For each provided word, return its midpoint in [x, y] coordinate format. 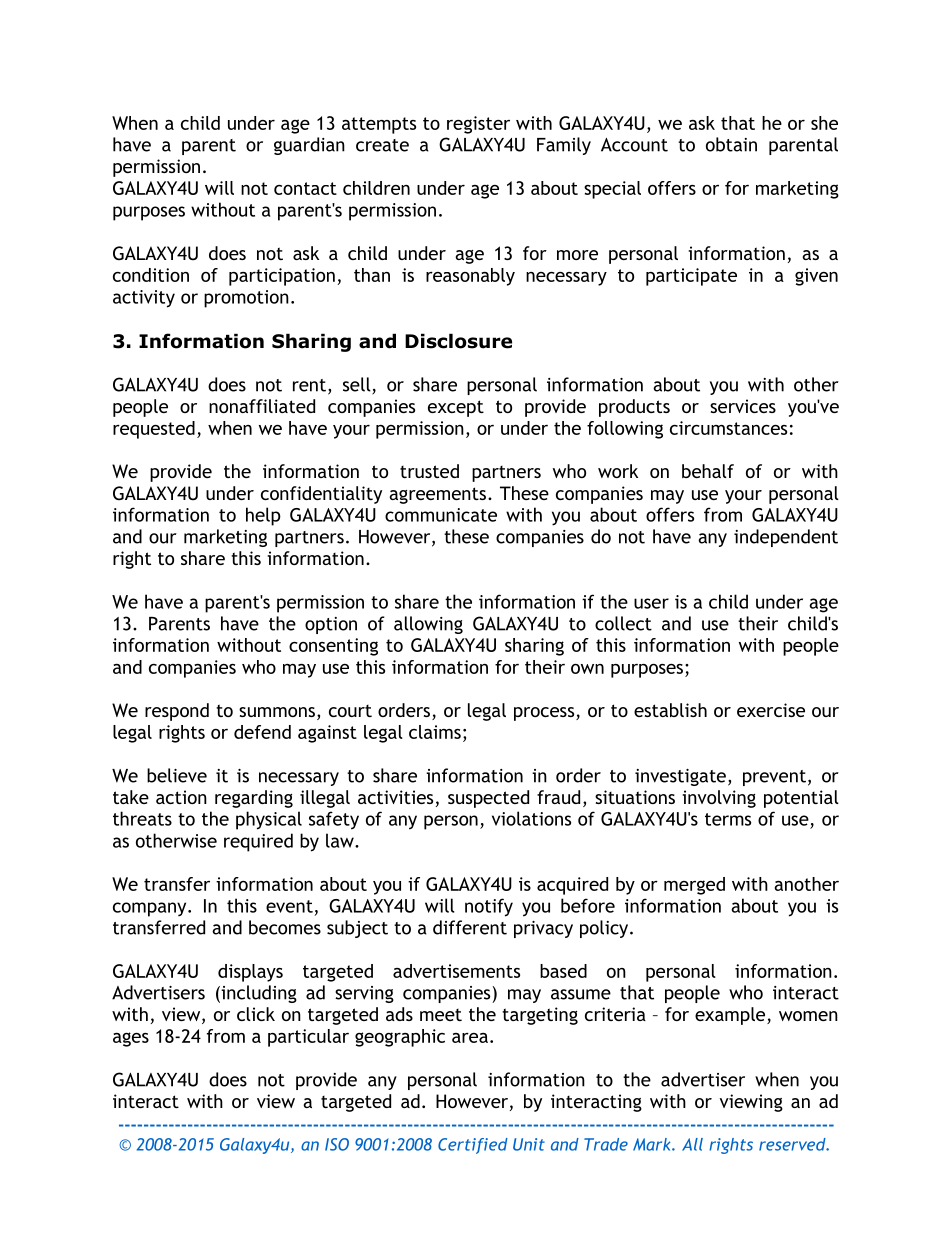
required [258, 842]
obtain [731, 144]
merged [694, 886]
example [731, 1016]
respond [177, 712]
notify [489, 907]
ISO [337, 1144]
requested [154, 430]
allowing [428, 625]
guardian [309, 146]
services [743, 406]
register [478, 125]
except [456, 408]
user [651, 603]
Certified [473, 1146]
